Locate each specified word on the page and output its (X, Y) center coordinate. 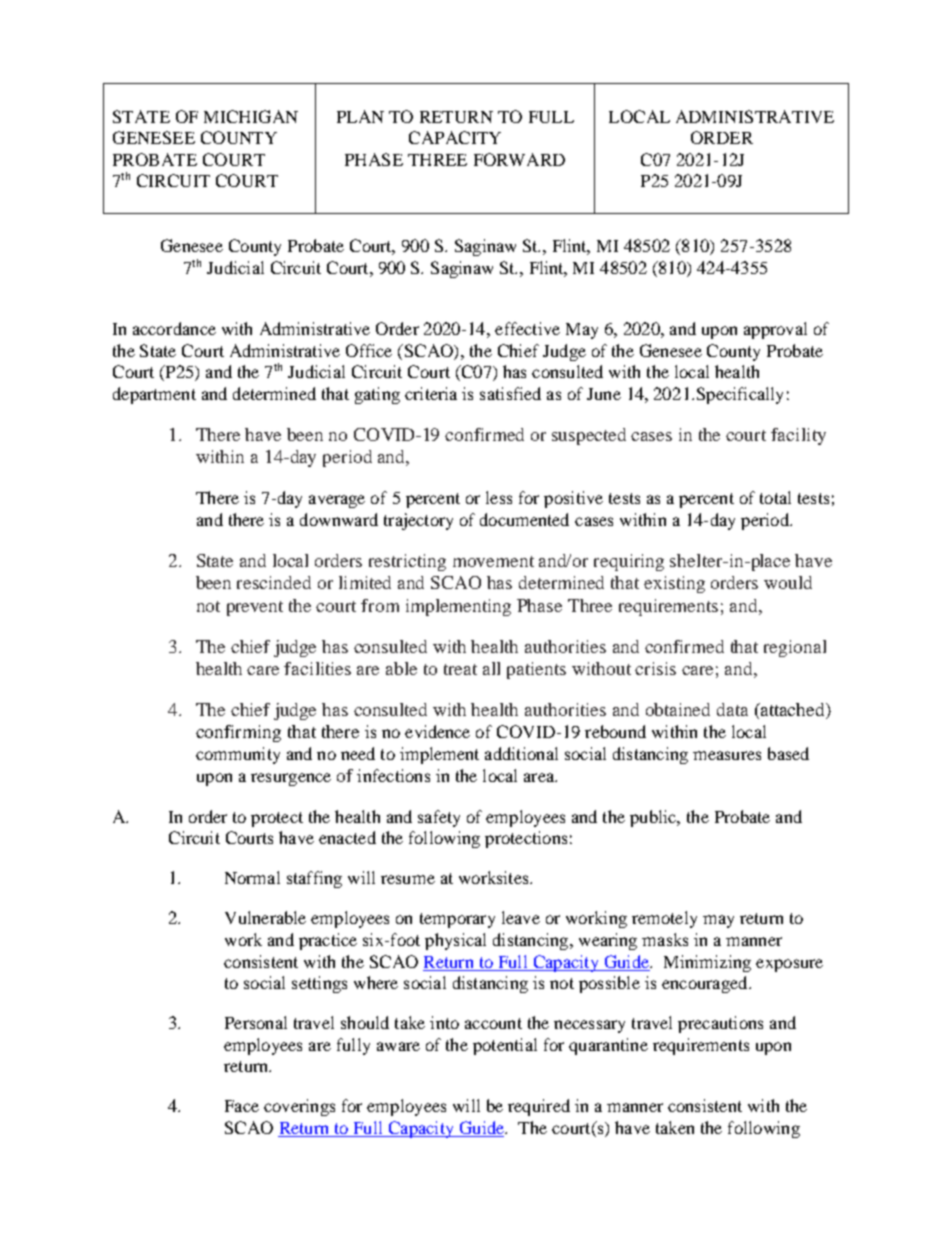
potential (505, 1046)
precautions (720, 1024)
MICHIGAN (251, 116)
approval (775, 330)
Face (242, 1106)
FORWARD (519, 159)
